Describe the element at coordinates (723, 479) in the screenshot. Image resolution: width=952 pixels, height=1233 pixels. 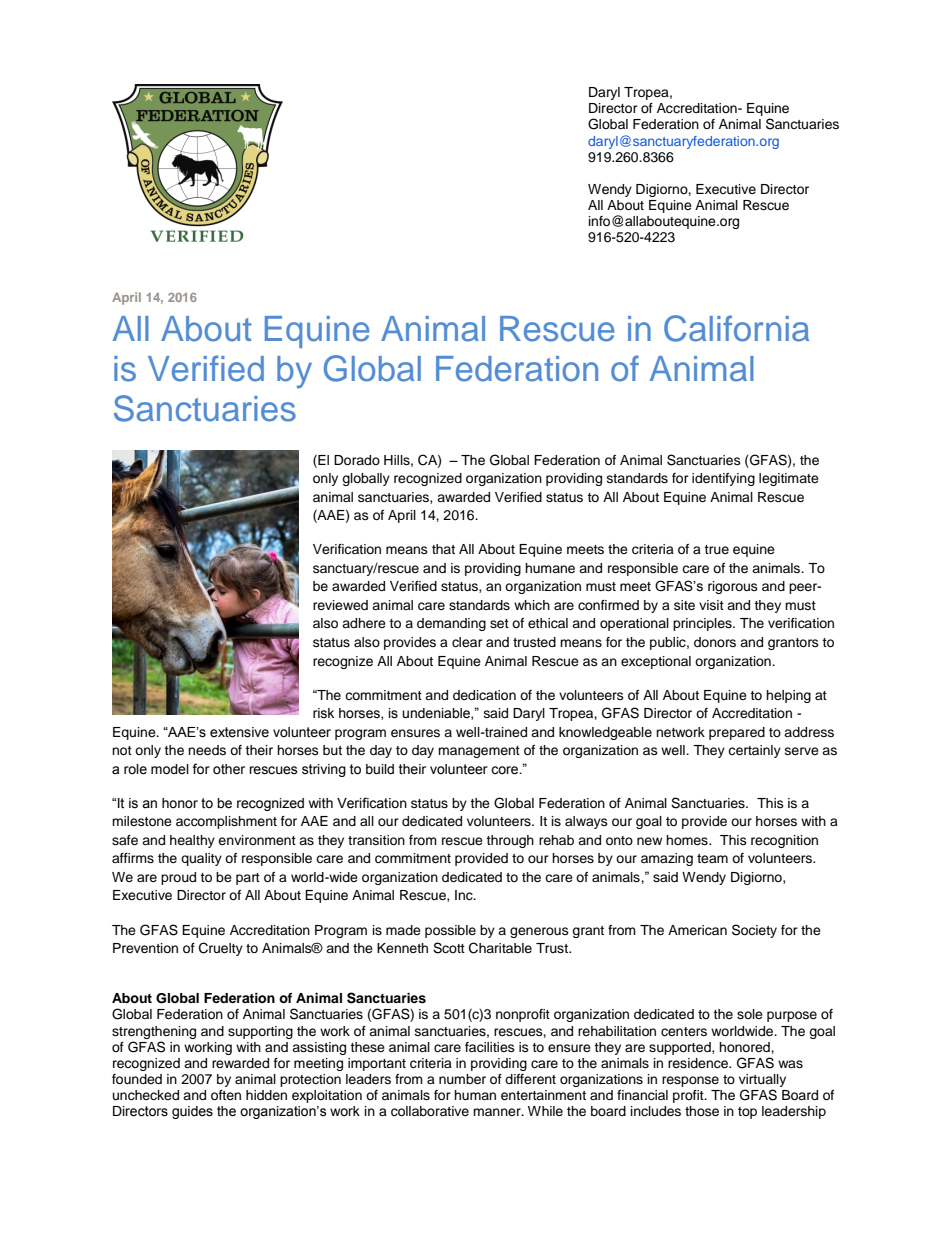
I see `identifying` at that location.
